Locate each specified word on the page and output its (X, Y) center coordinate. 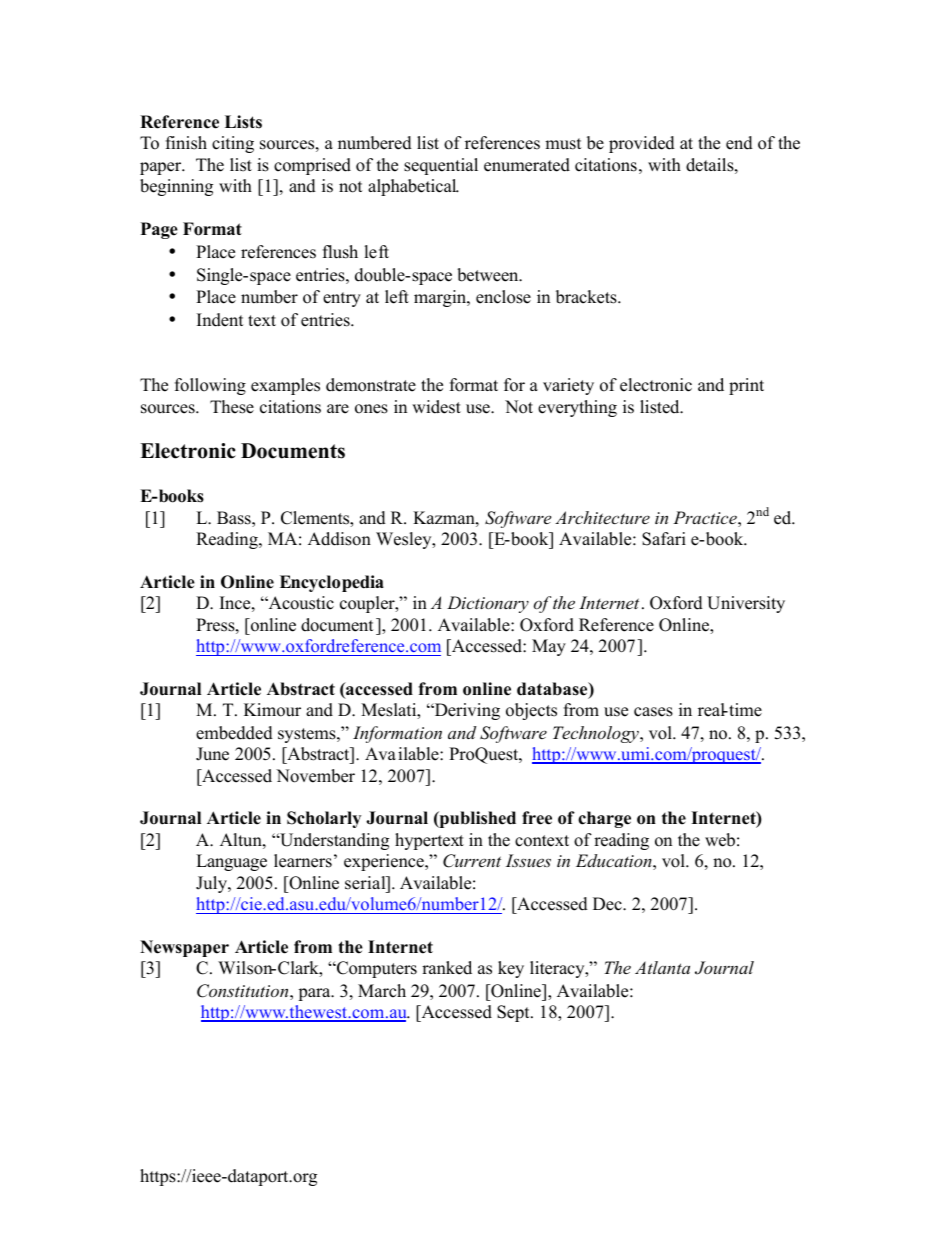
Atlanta (662, 967)
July (212, 884)
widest (436, 407)
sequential (441, 166)
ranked (447, 968)
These (232, 407)
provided (642, 144)
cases (653, 712)
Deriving (466, 711)
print (746, 386)
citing (233, 144)
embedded (234, 733)
